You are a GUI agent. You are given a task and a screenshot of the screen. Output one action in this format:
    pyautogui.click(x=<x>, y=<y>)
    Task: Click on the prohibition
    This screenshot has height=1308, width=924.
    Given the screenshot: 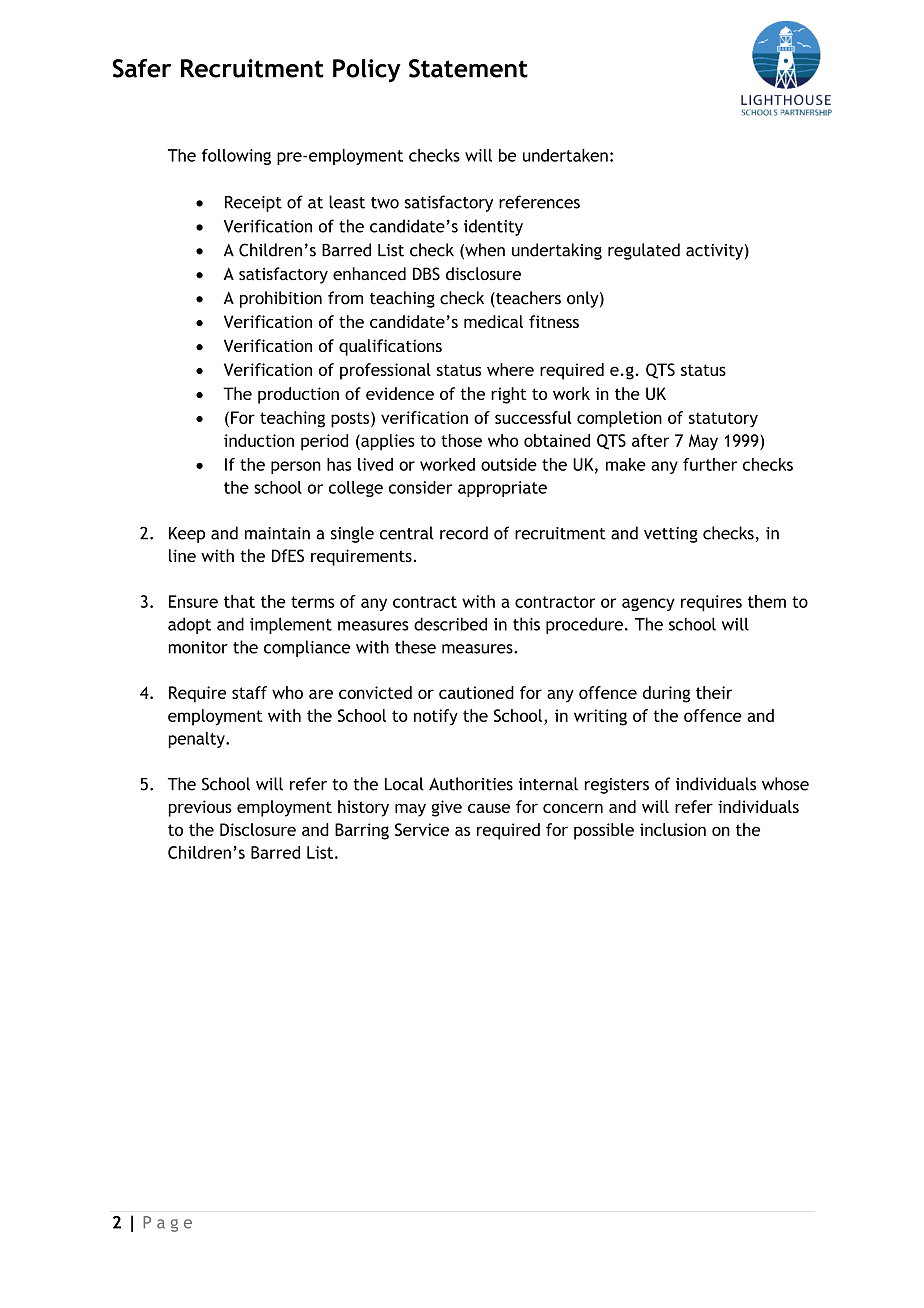 What is the action you would take?
    pyautogui.click(x=281, y=299)
